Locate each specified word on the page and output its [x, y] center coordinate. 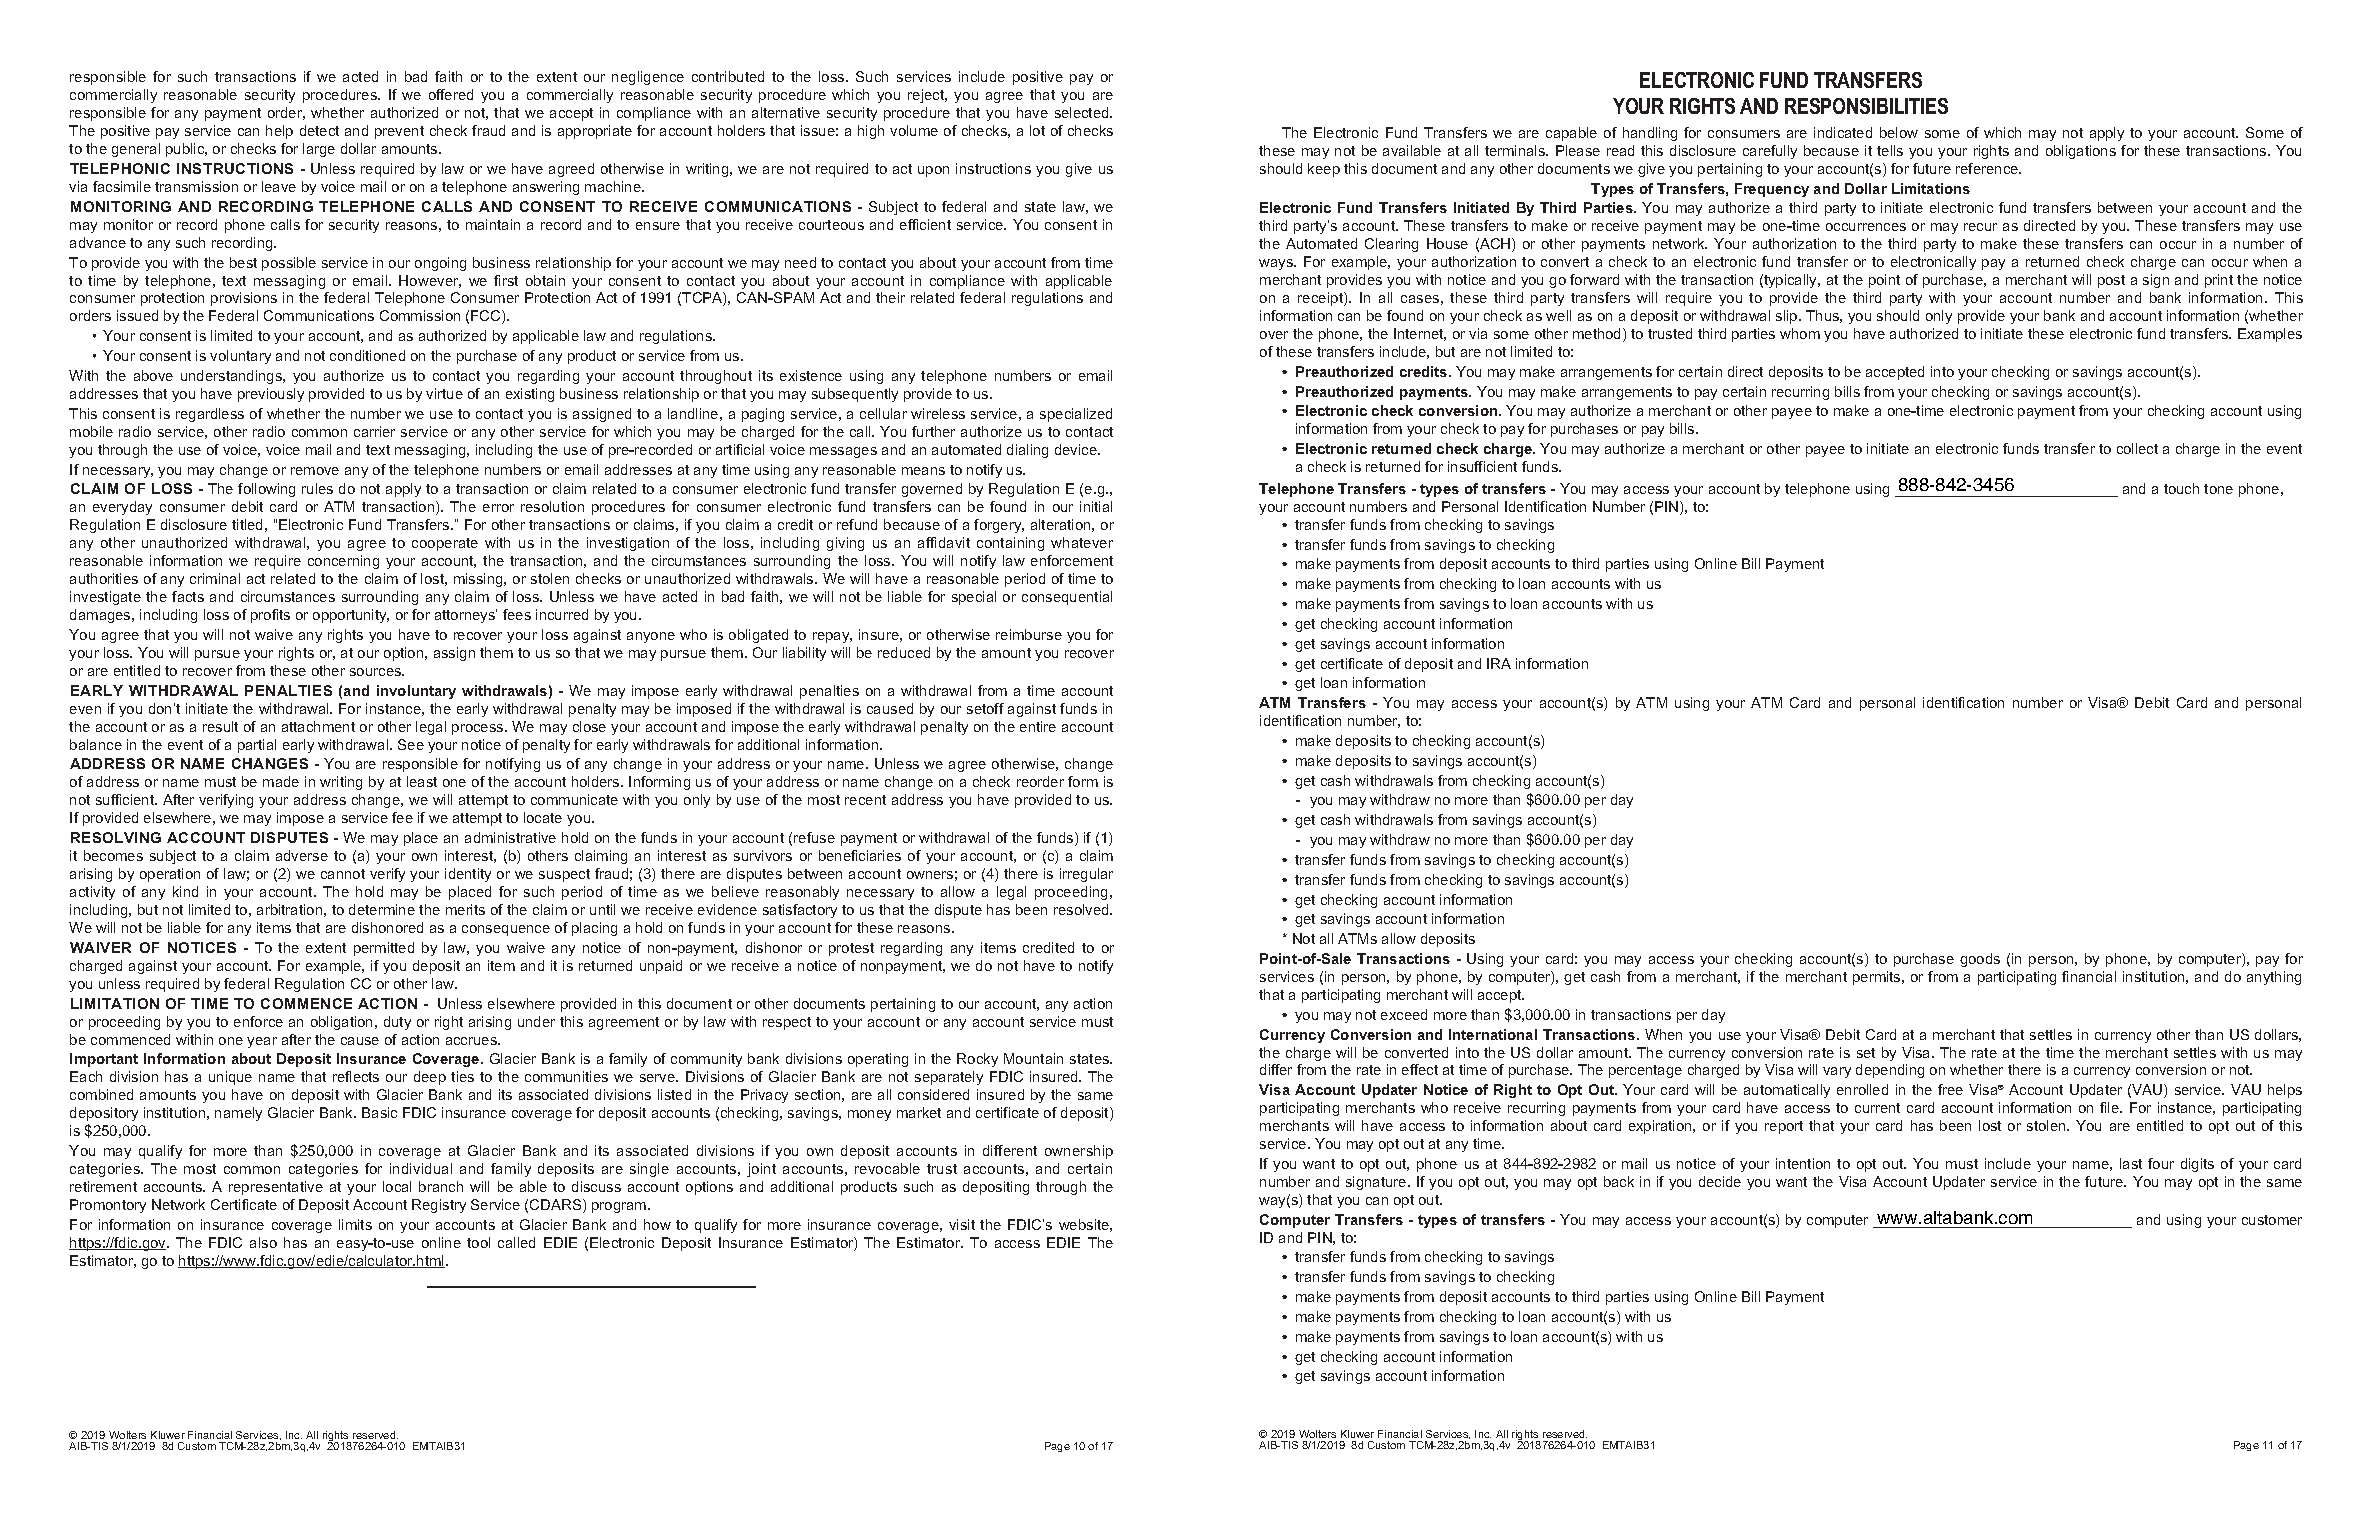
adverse [302, 855]
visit [962, 1224]
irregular [1086, 875]
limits [355, 1224]
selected [1083, 112]
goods [1980, 960]
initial [1096, 506]
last [2131, 1163]
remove [315, 471]
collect [2137, 448]
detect [319, 130]
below [1899, 132]
